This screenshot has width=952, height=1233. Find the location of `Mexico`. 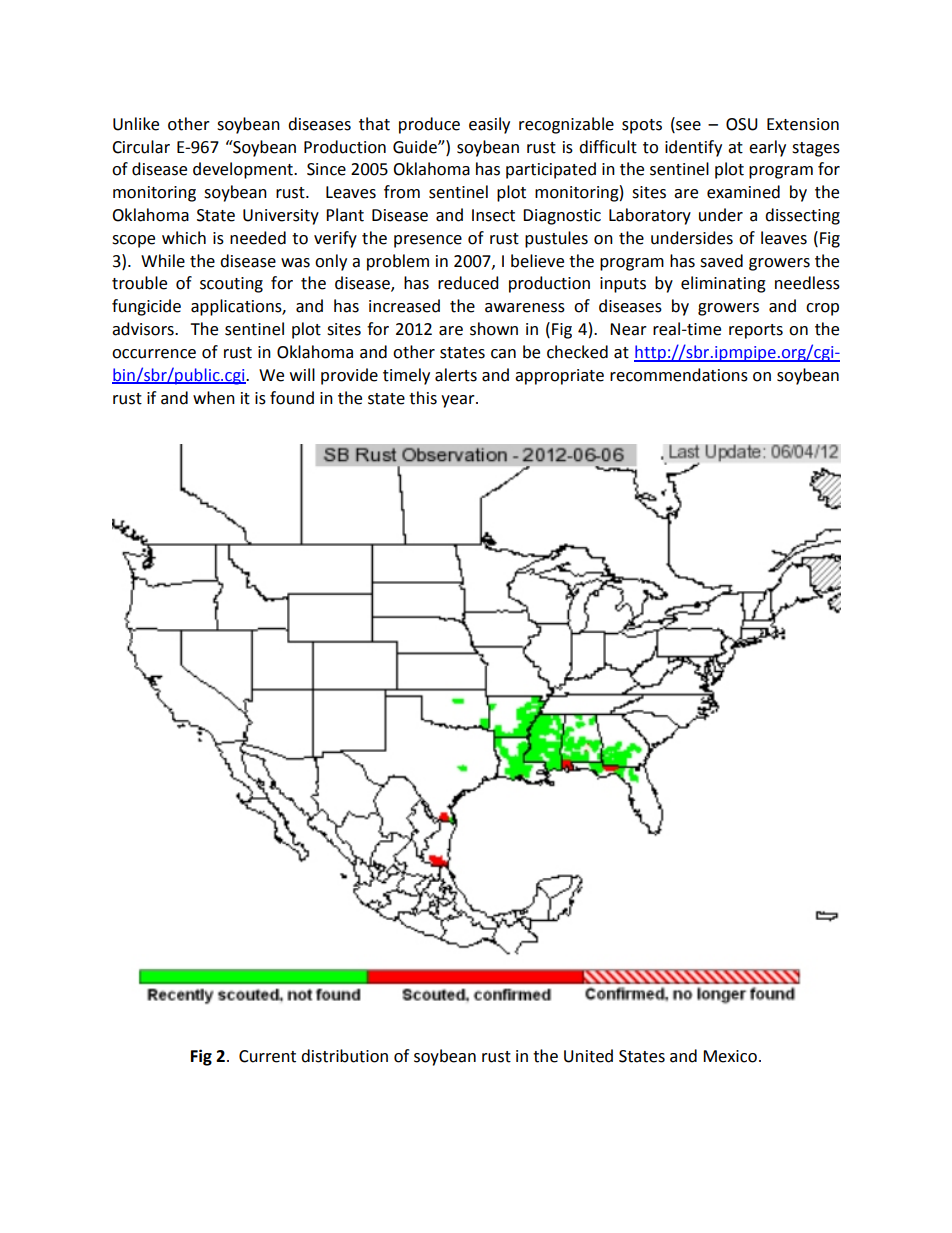

Mexico is located at coordinates (730, 1056).
